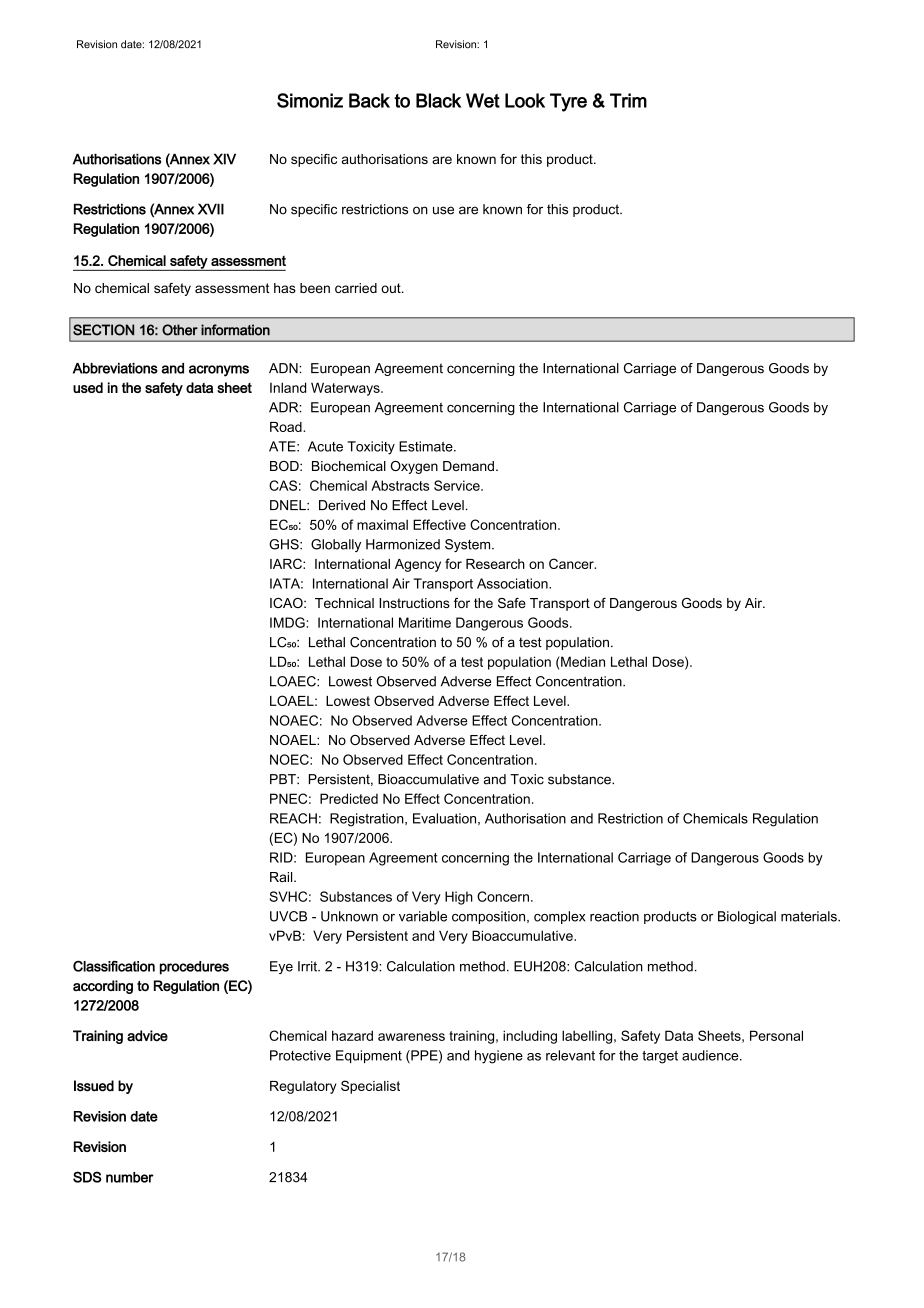 This screenshot has width=924, height=1308. Describe the element at coordinates (427, 446) in the screenshot. I see `Estimate` at that location.
